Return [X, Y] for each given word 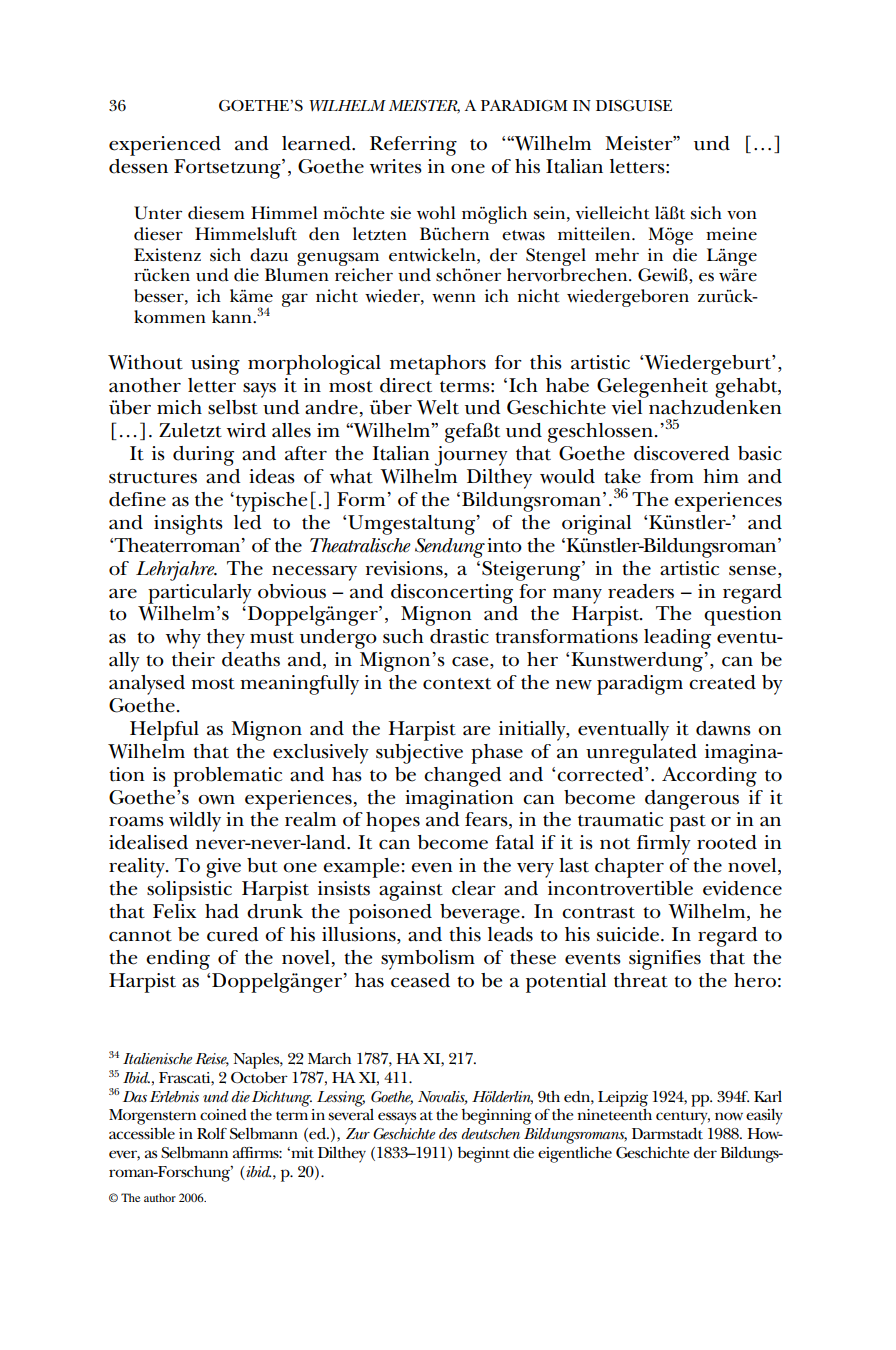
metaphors [438, 365]
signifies [665, 960]
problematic [227, 777]
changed [463, 777]
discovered [682, 453]
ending [178, 960]
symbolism [428, 960]
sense [754, 571]
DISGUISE [634, 106]
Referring [413, 146]
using [215, 365]
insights [188, 525]
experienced [165, 146]
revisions [405, 569]
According [709, 777]
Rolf [212, 1133]
